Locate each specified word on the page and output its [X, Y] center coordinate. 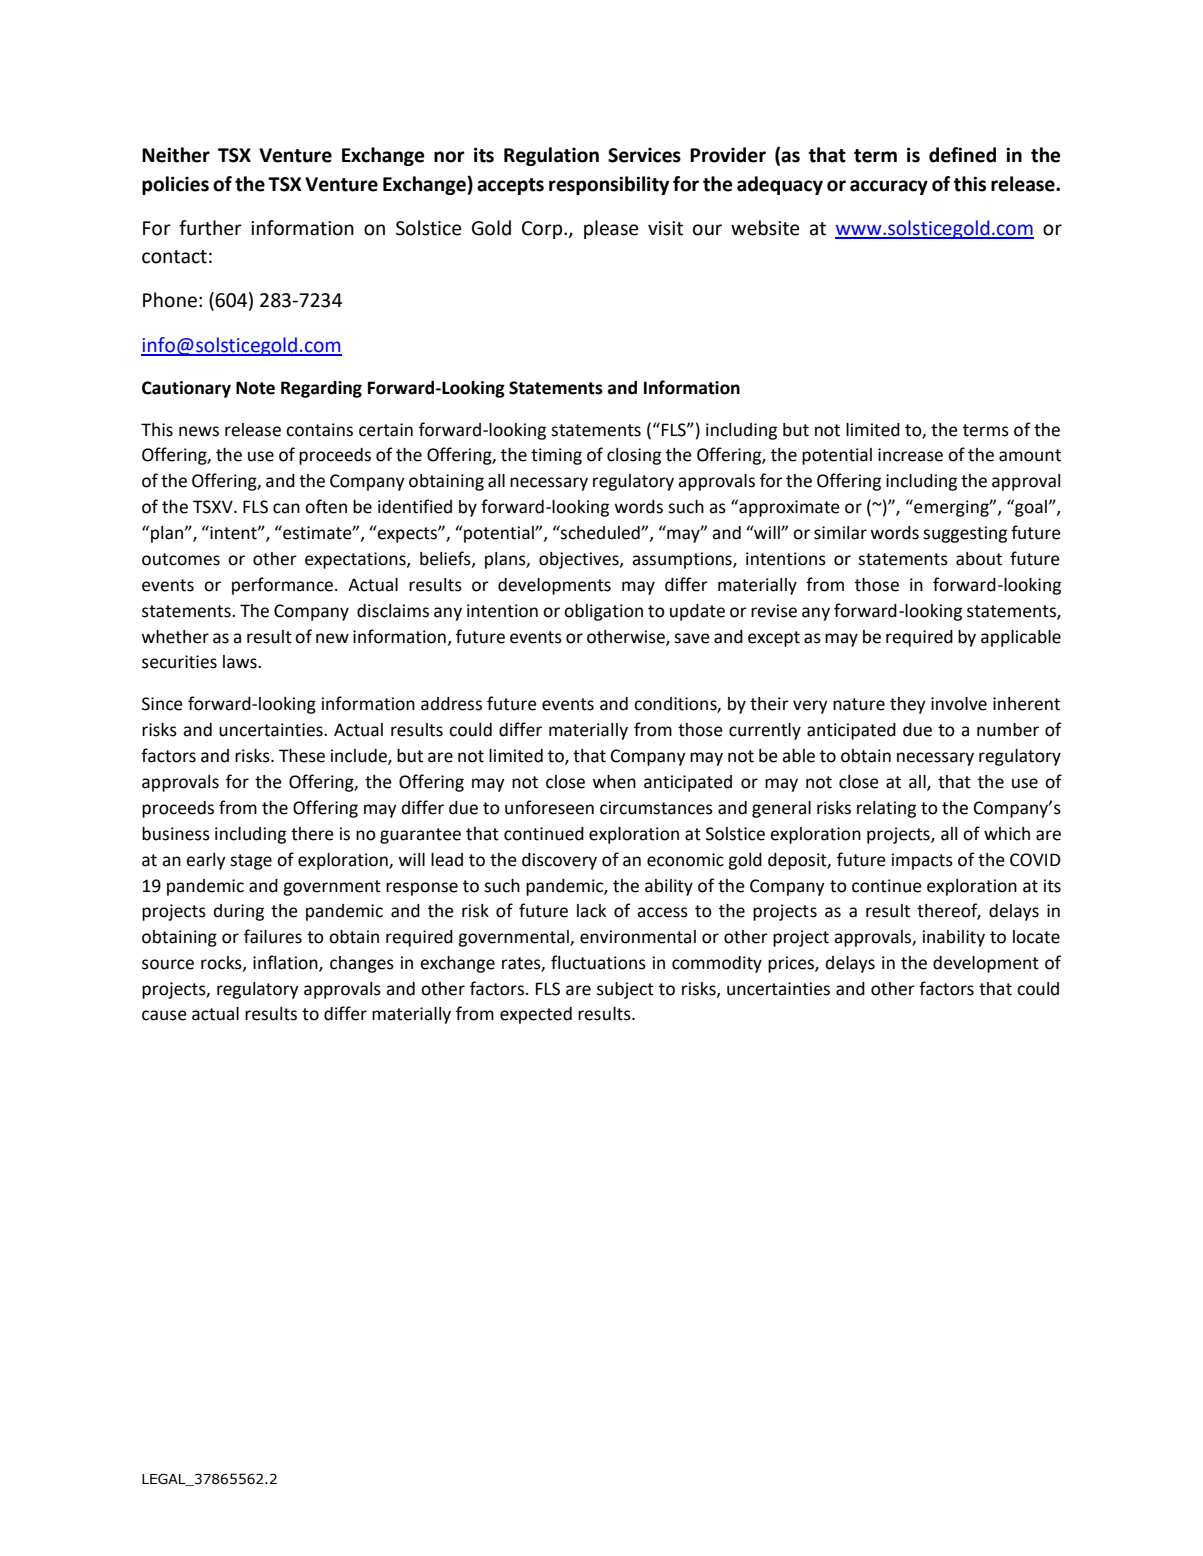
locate [1036, 937]
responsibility [609, 185]
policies [175, 185]
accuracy [889, 187]
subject [625, 990]
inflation [286, 963]
